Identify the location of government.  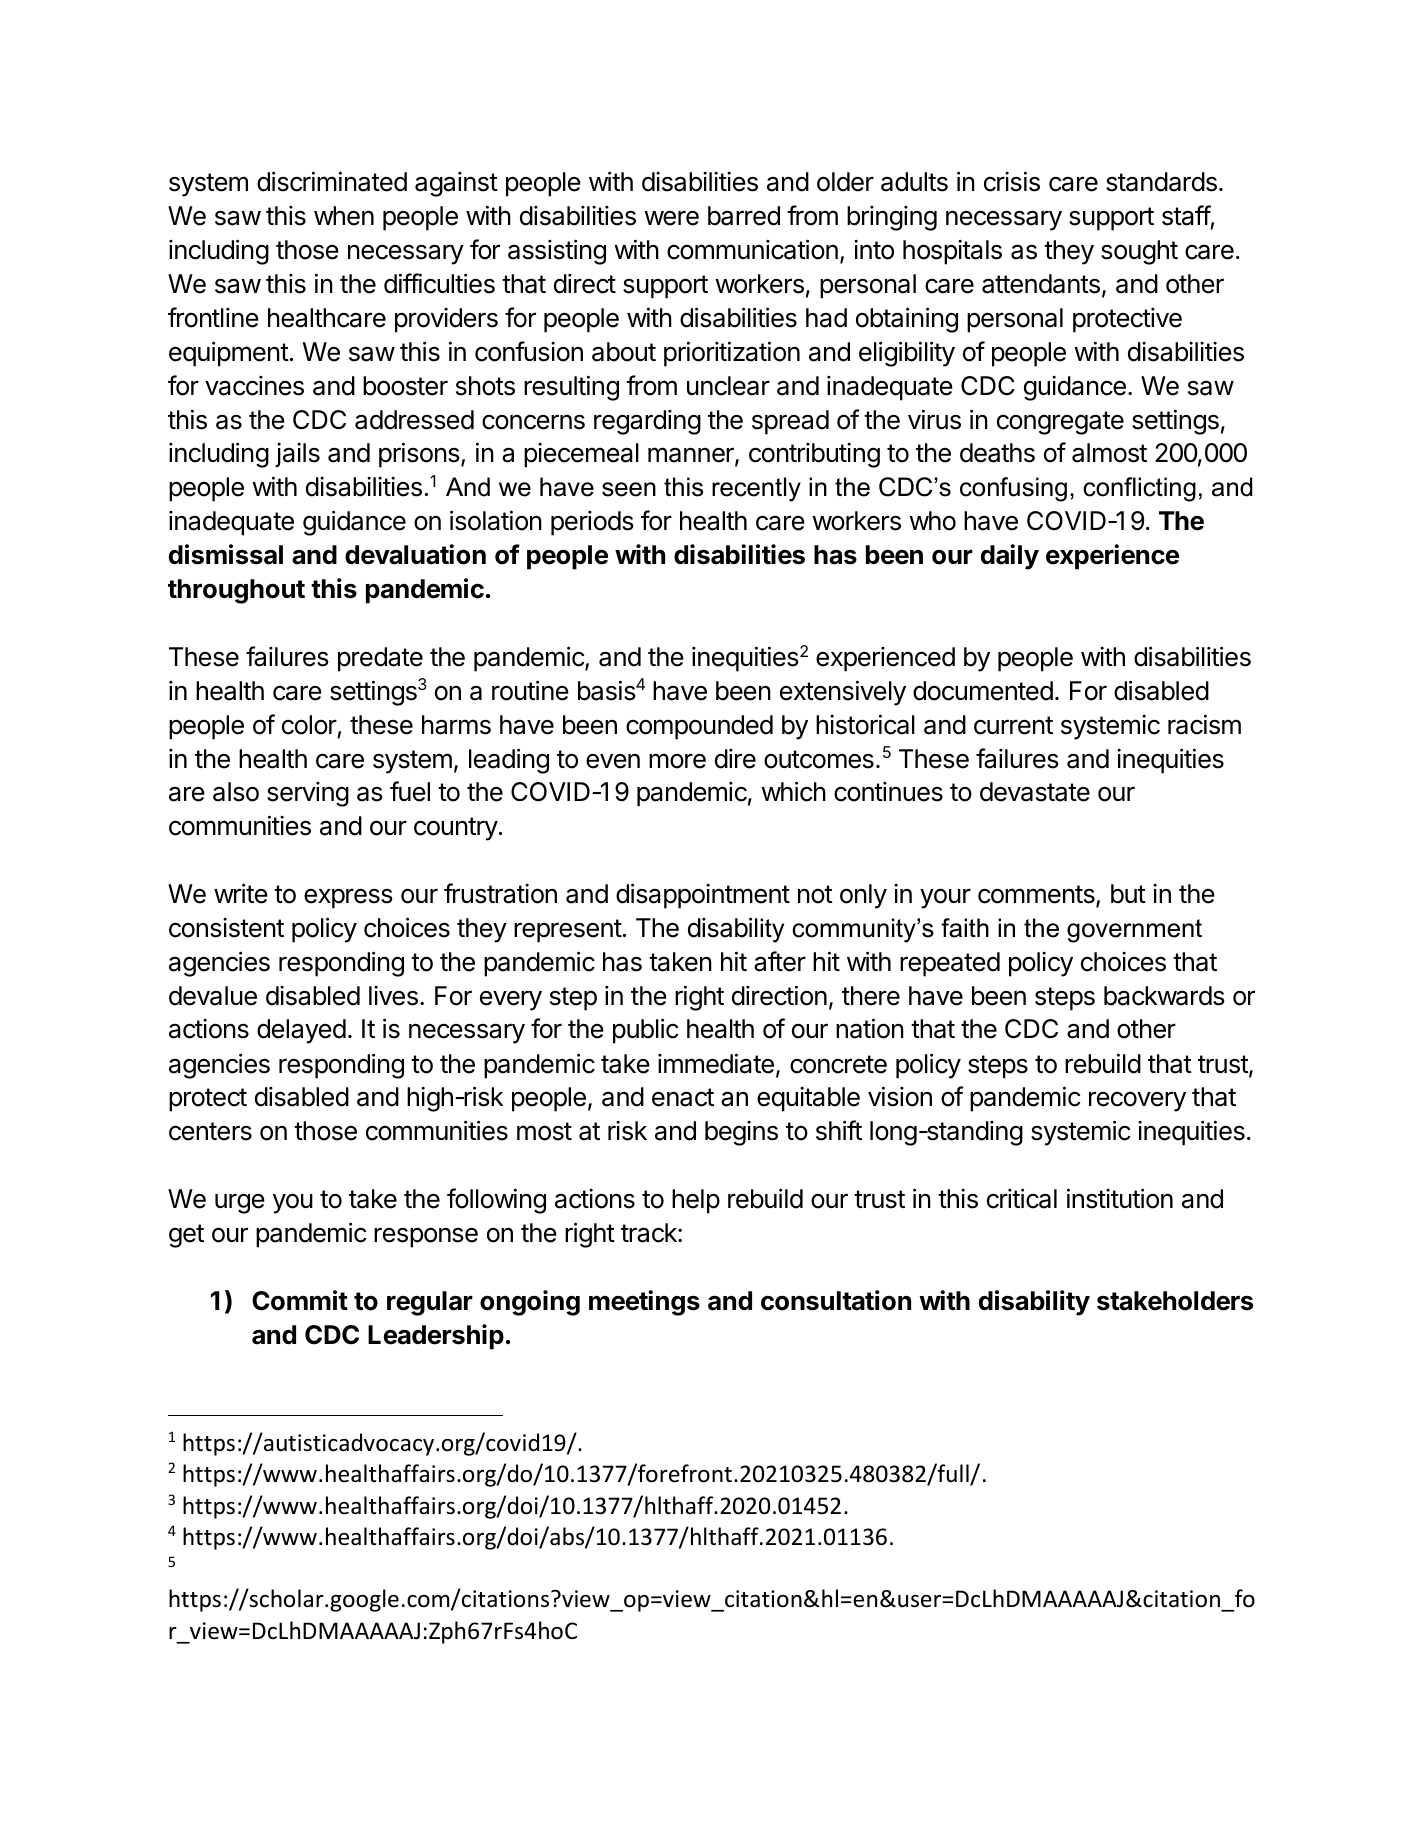
(1134, 931).
